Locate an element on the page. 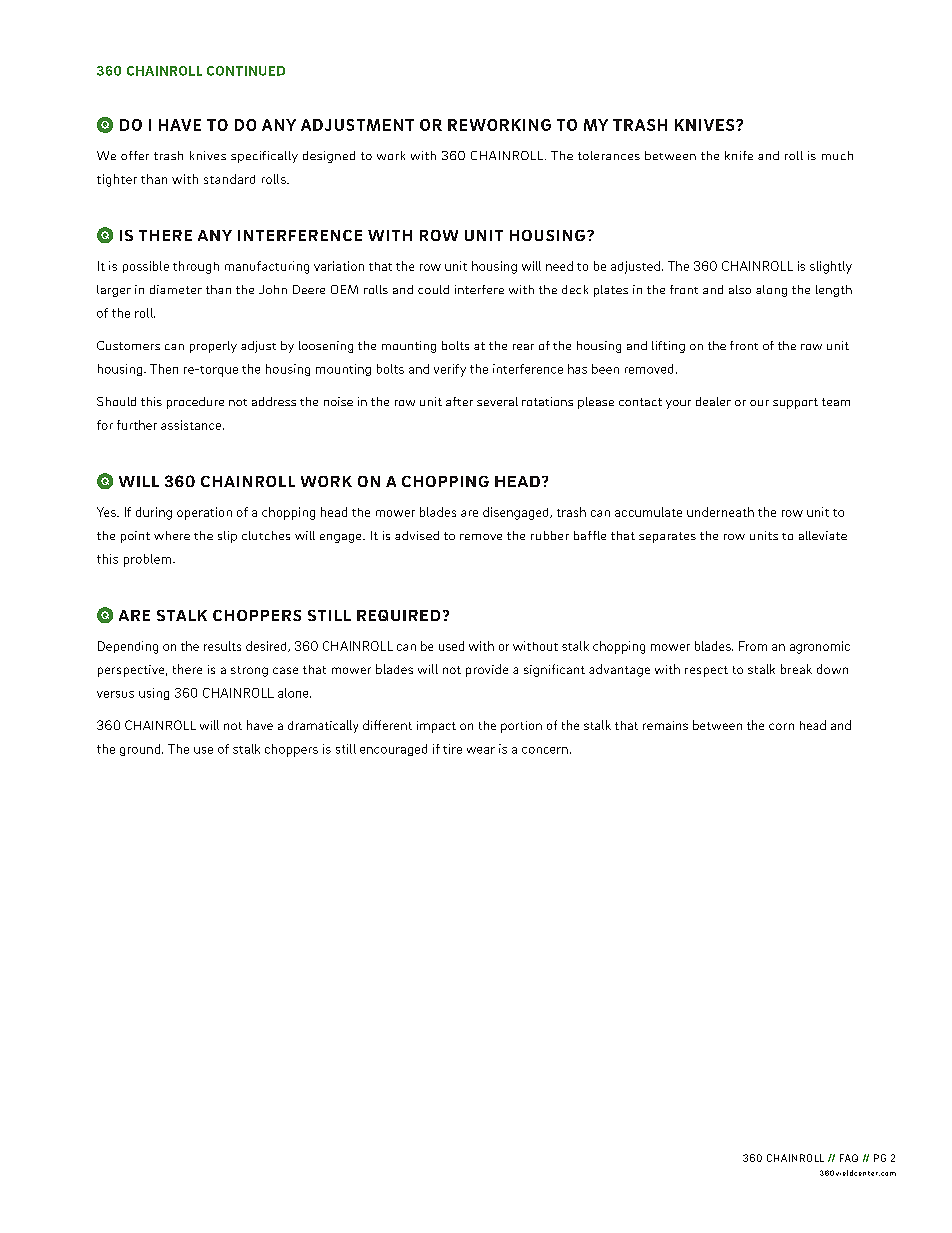 The width and height of the page is (952, 1233). CONTINUED is located at coordinates (246, 71).
